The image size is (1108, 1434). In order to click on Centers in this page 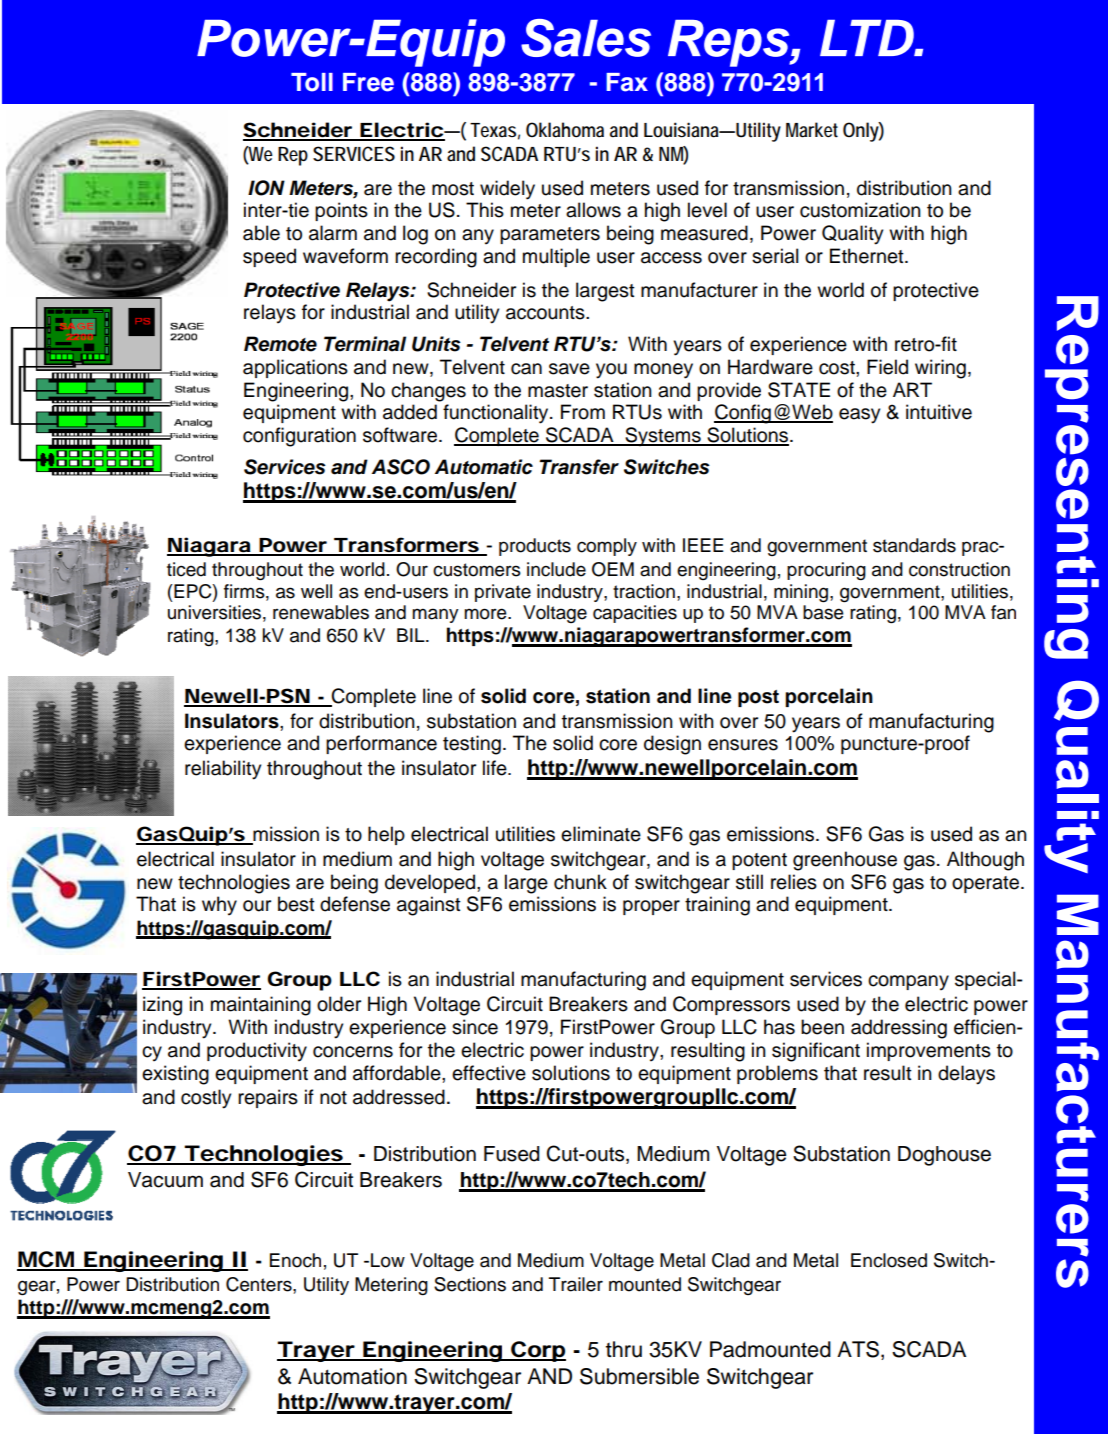, I will do `click(260, 1284)`.
